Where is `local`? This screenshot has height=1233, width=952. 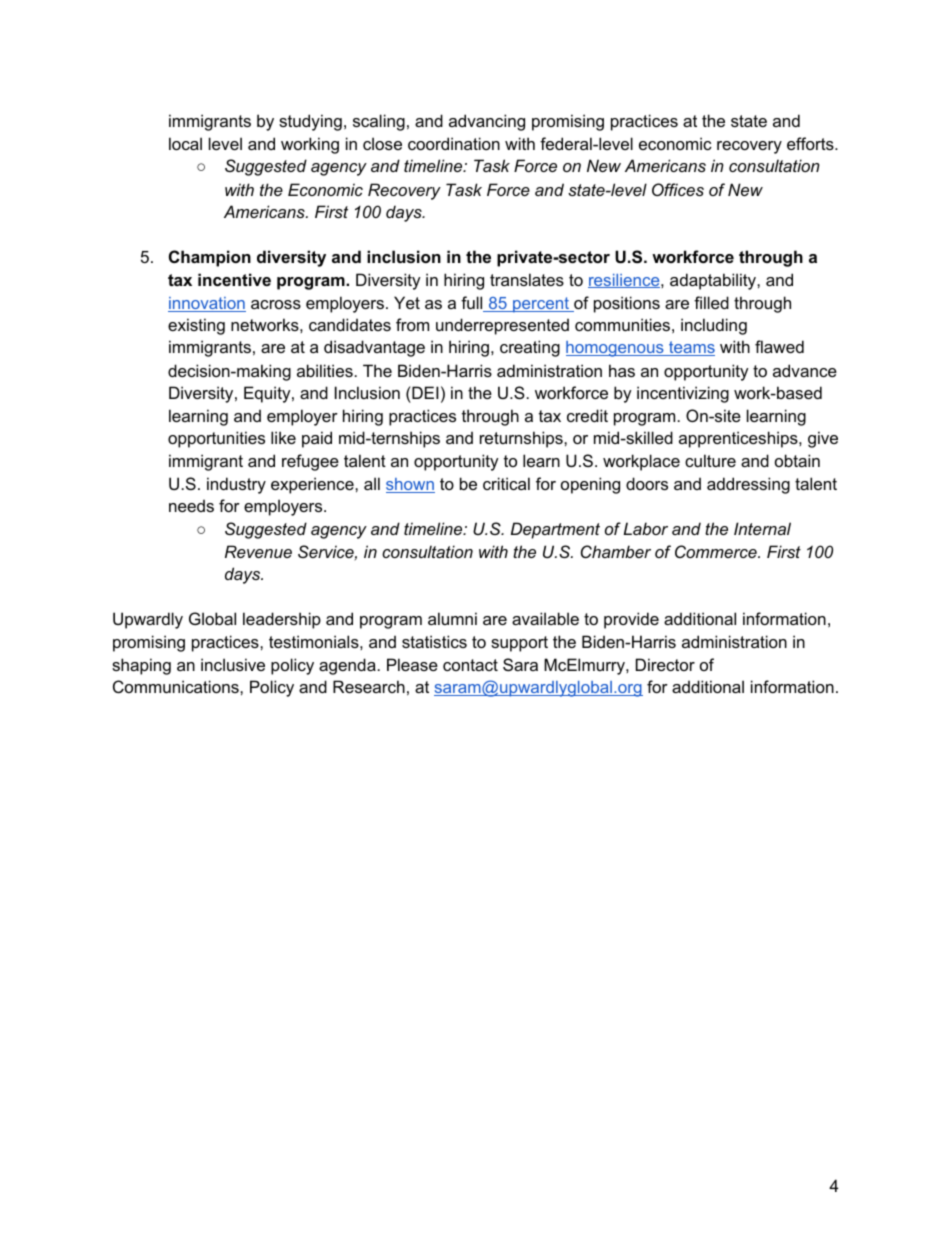
local is located at coordinates (185, 143).
